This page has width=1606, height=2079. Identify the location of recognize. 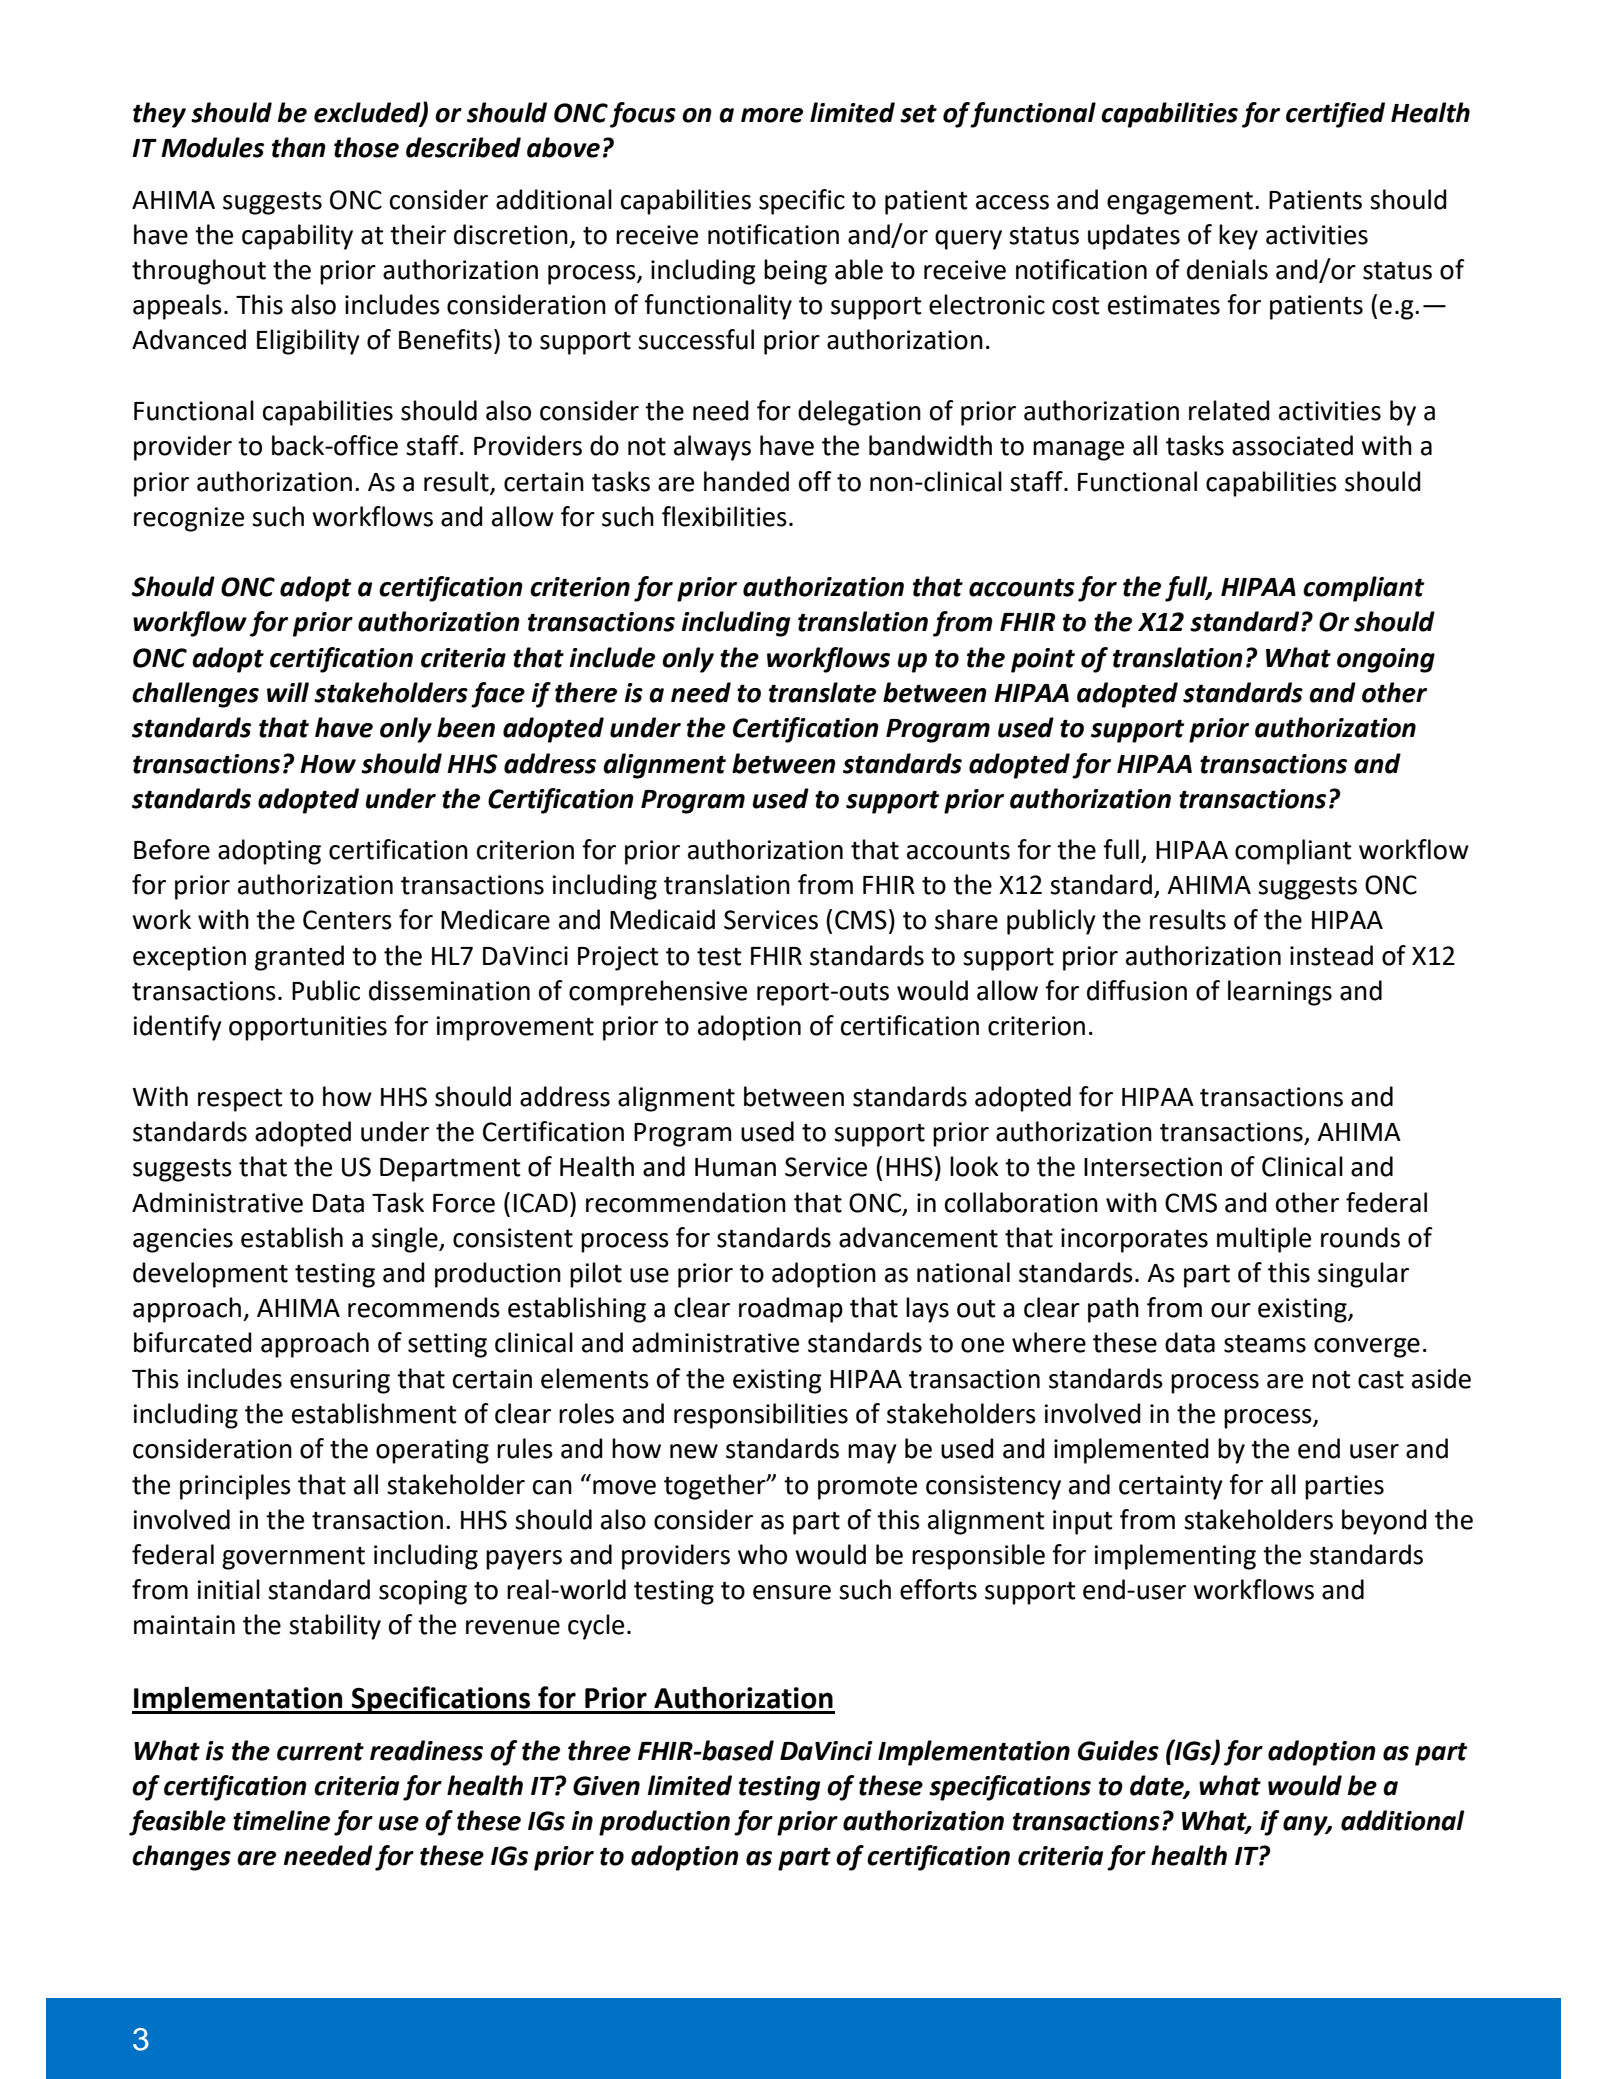
(189, 519).
